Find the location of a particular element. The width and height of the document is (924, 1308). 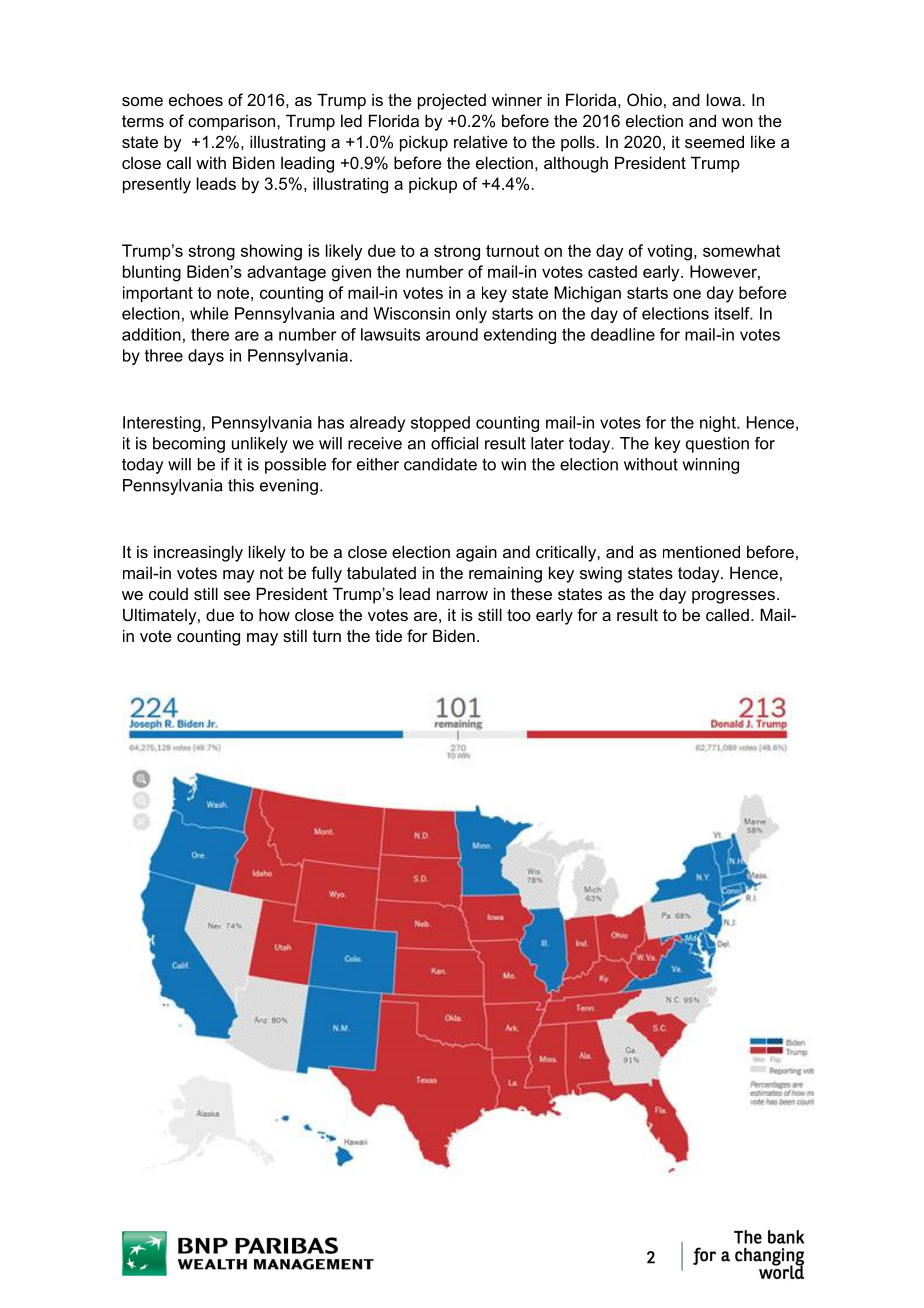

official is located at coordinates (454, 443).
